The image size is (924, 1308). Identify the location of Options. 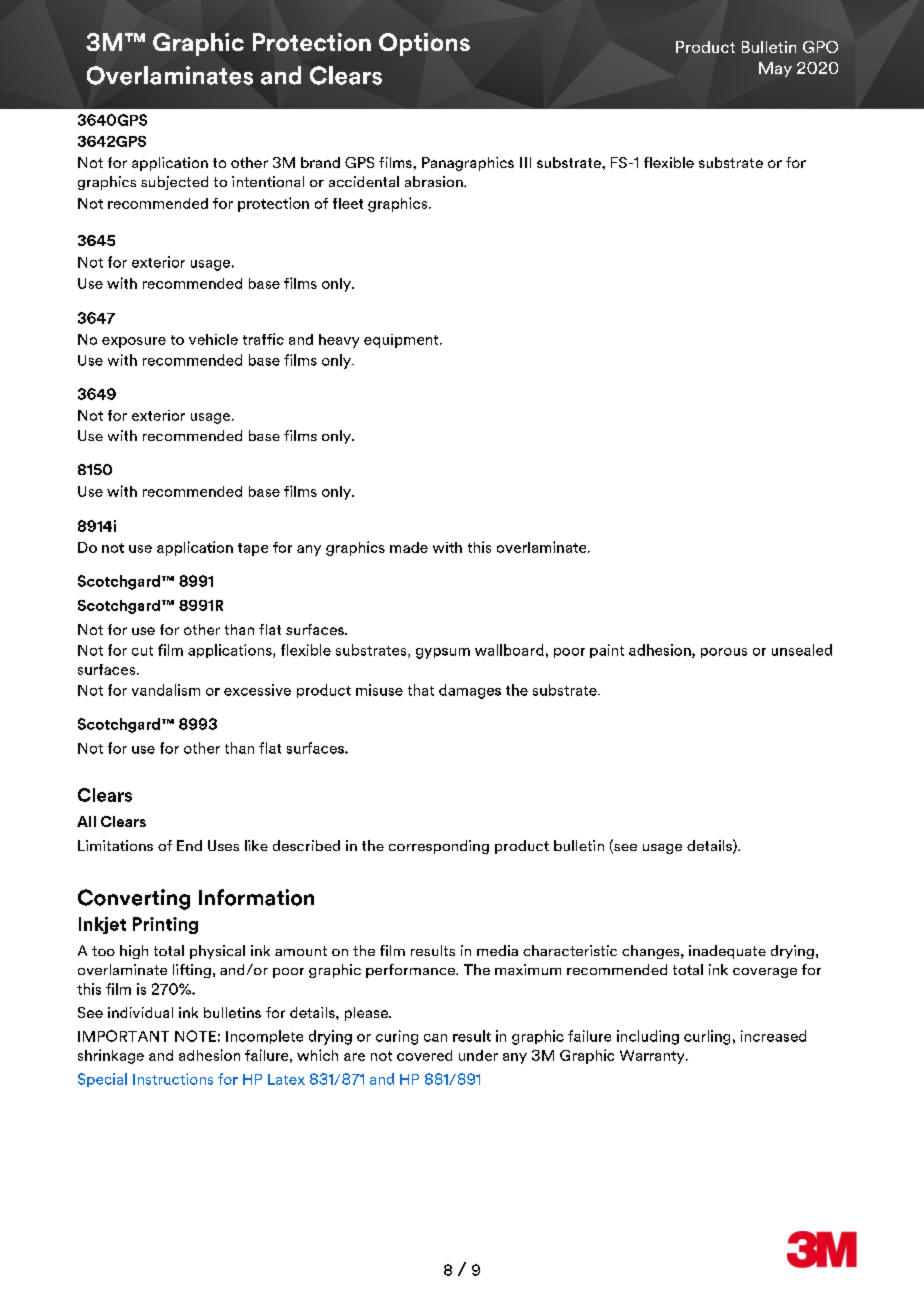
(424, 44).
